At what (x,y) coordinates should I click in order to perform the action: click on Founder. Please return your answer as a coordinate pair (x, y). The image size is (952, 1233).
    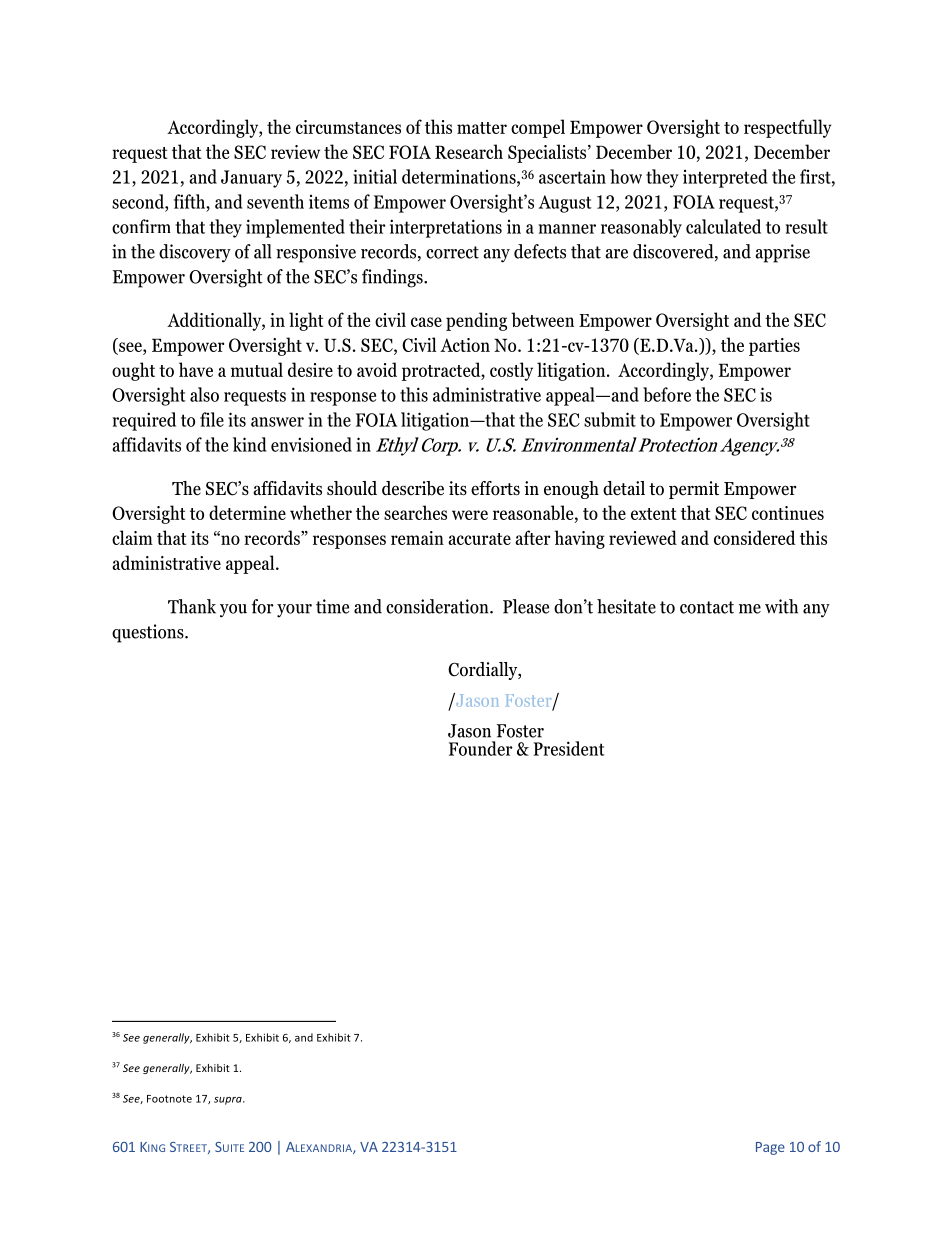
    Looking at the image, I should click on (481, 748).
